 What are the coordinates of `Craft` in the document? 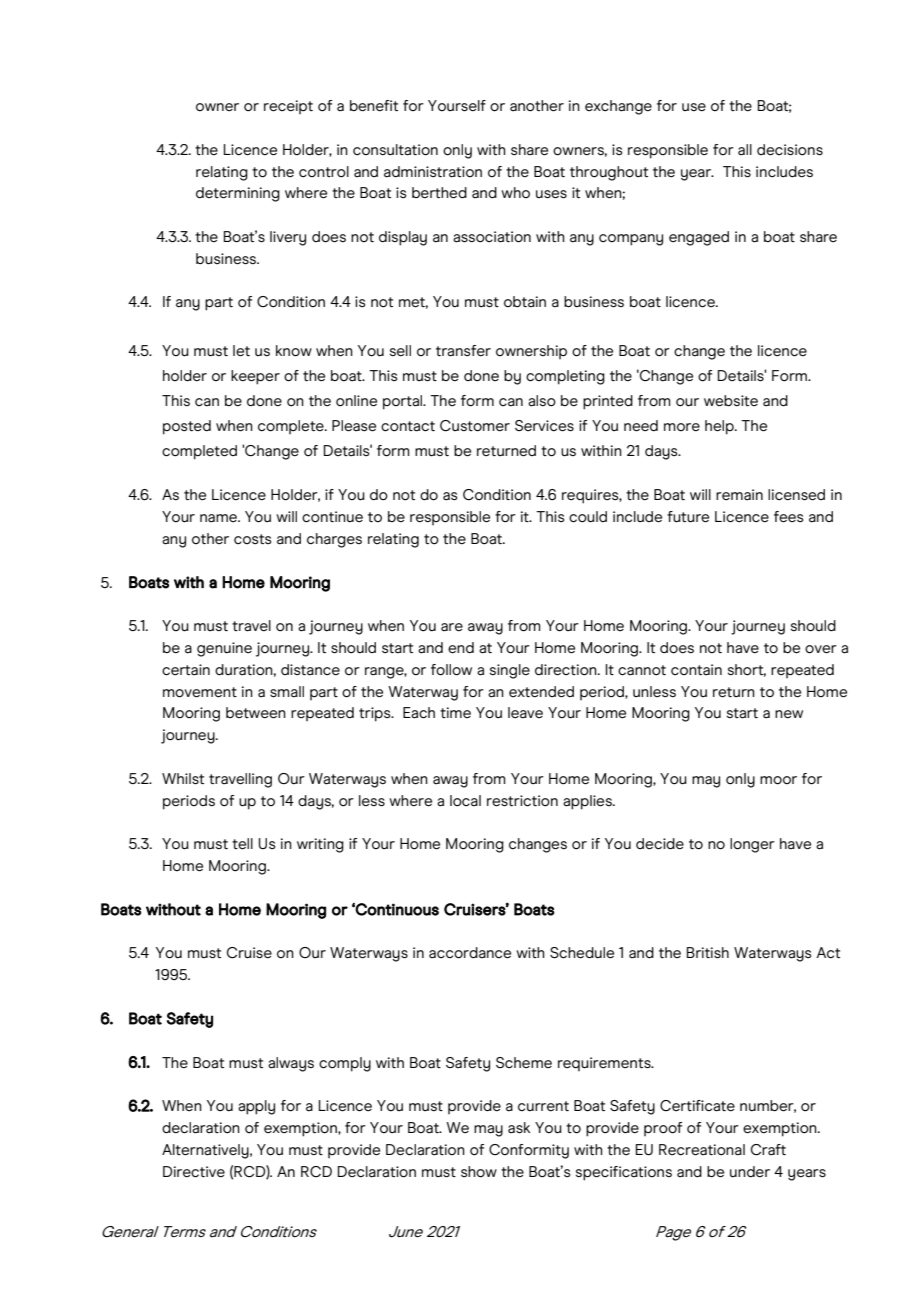 It's located at (768, 1150).
